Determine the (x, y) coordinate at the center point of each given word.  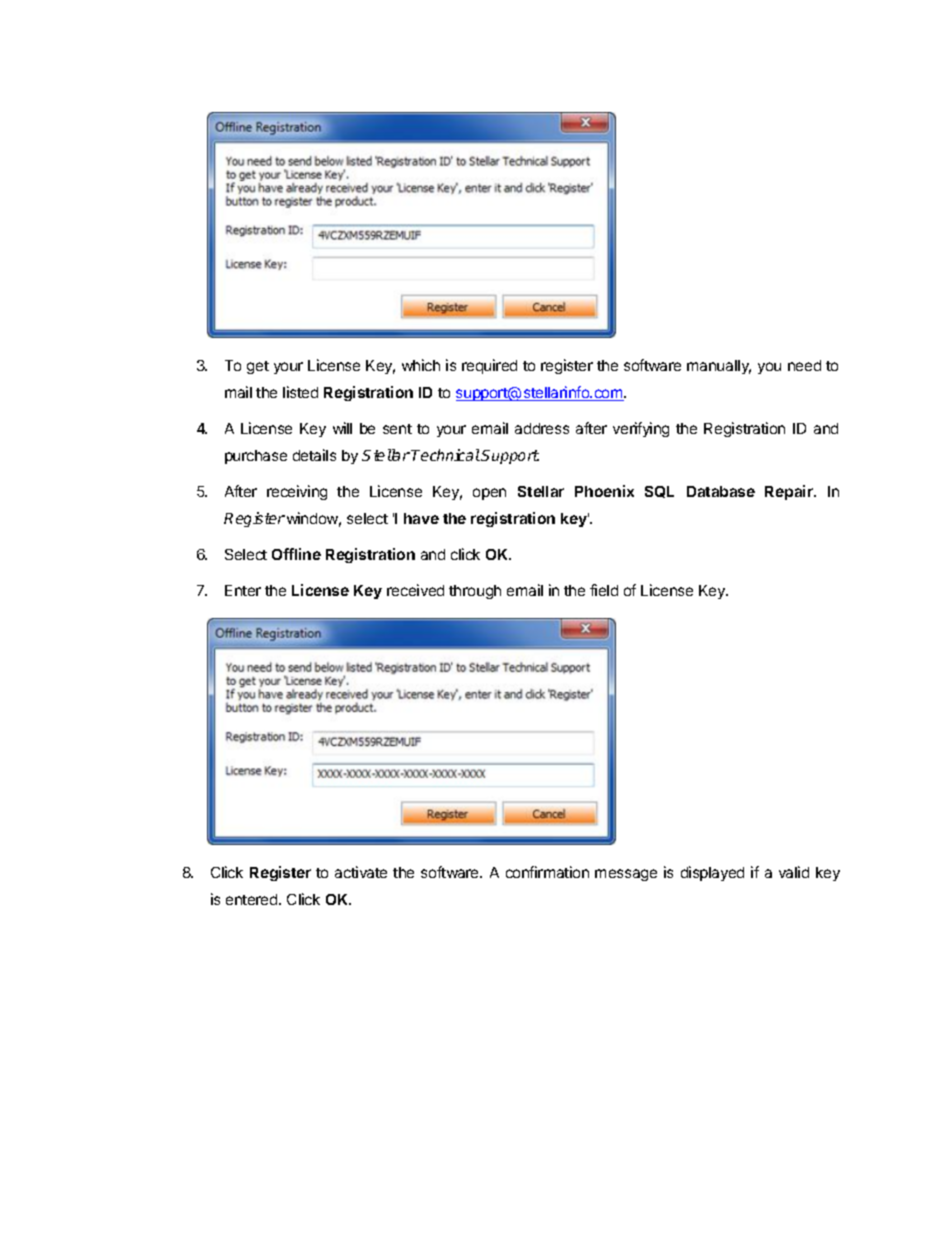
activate (361, 872)
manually (719, 367)
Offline (296, 554)
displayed (712, 873)
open (489, 494)
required (489, 366)
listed (300, 392)
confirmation (547, 872)
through (475, 592)
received (415, 590)
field (604, 590)
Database (721, 491)
